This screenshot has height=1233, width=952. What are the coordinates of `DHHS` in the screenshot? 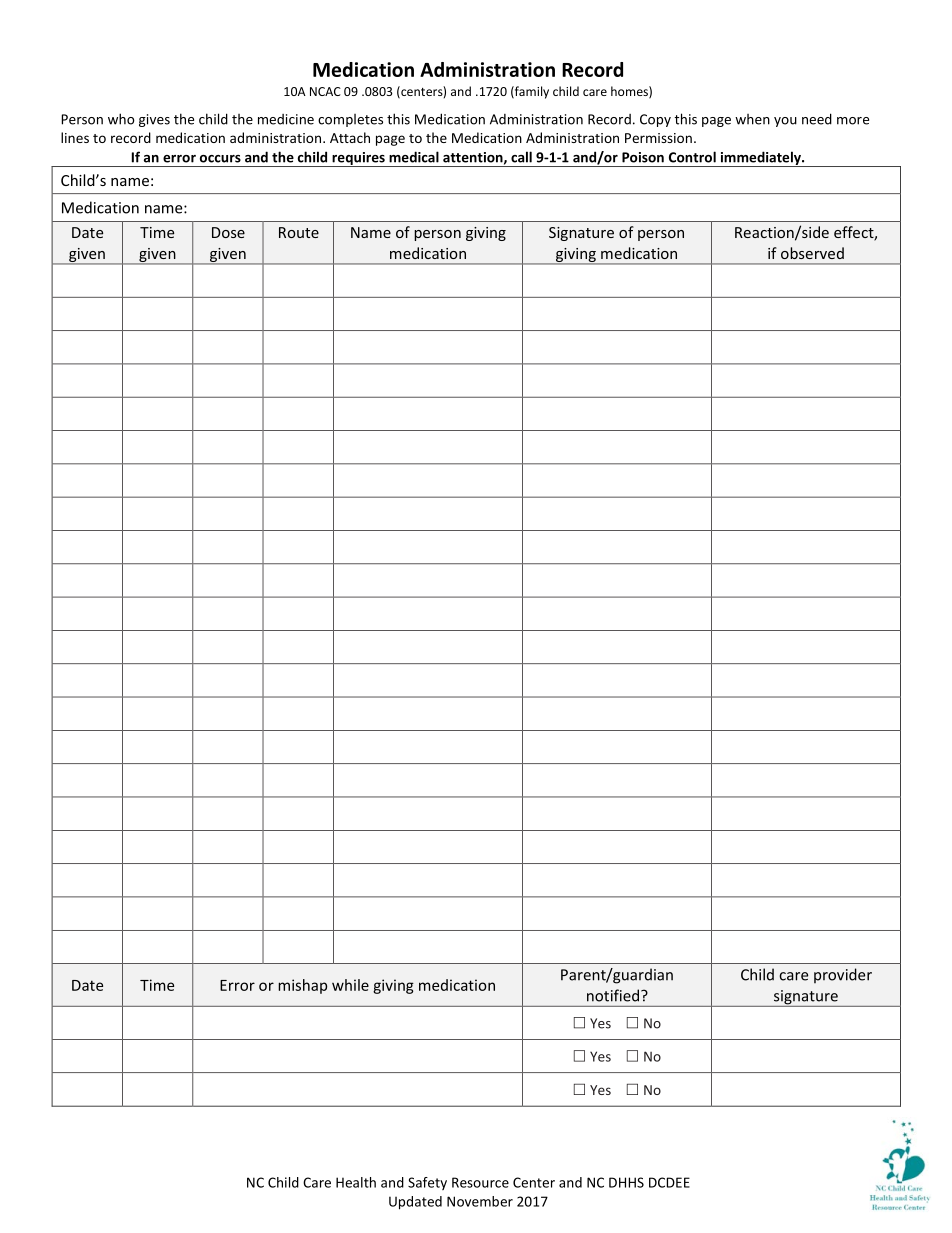 It's located at (626, 1182).
